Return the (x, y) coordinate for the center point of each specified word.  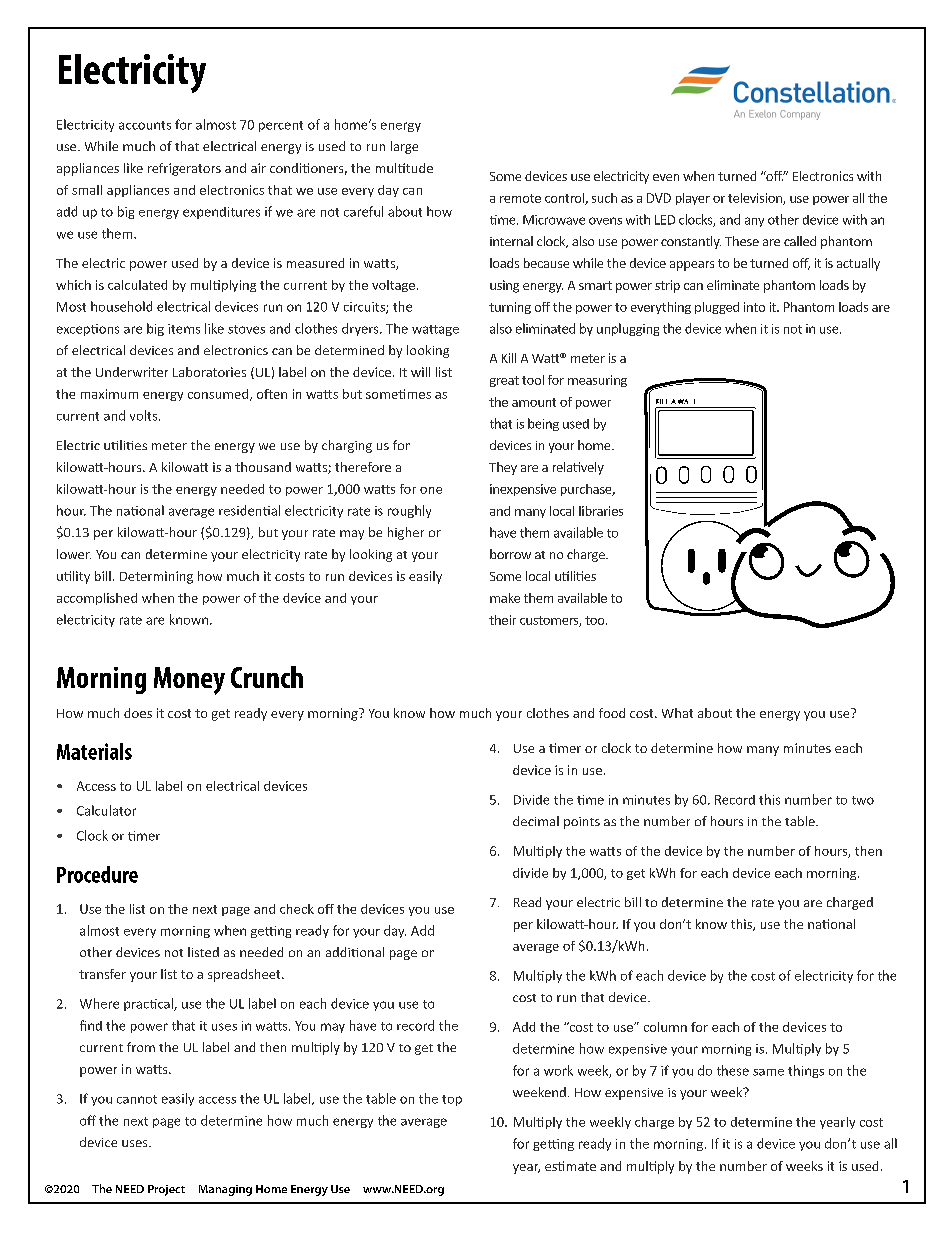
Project (166, 1190)
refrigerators (184, 169)
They (503, 468)
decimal (536, 821)
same (768, 1072)
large (404, 147)
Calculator (106, 810)
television (756, 199)
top (452, 1100)
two (863, 800)
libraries (601, 511)
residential (249, 510)
